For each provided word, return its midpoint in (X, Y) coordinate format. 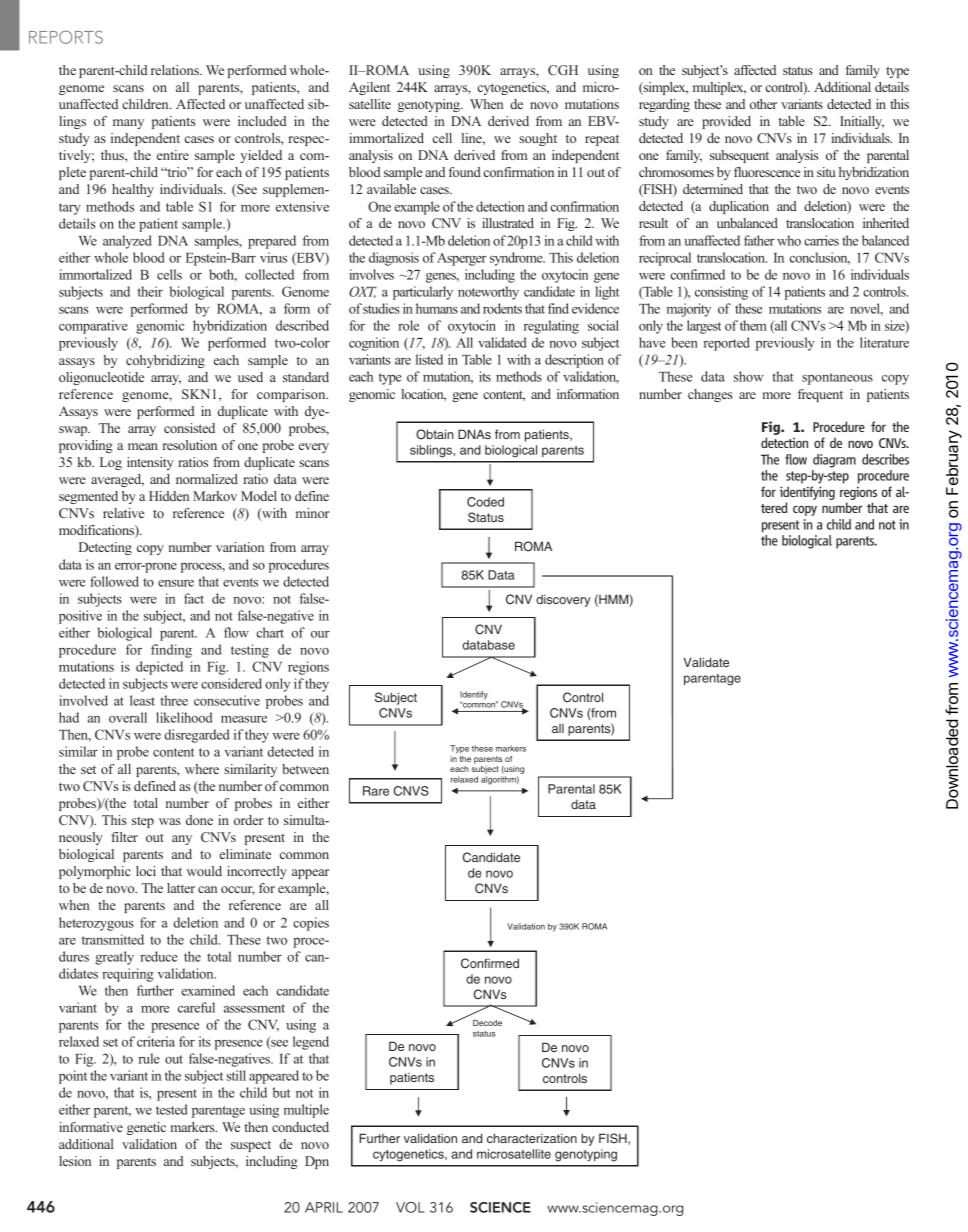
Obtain (434, 434)
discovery (563, 601)
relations (176, 70)
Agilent (369, 88)
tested (172, 1109)
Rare (376, 791)
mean (143, 446)
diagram (834, 461)
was (170, 821)
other (763, 104)
